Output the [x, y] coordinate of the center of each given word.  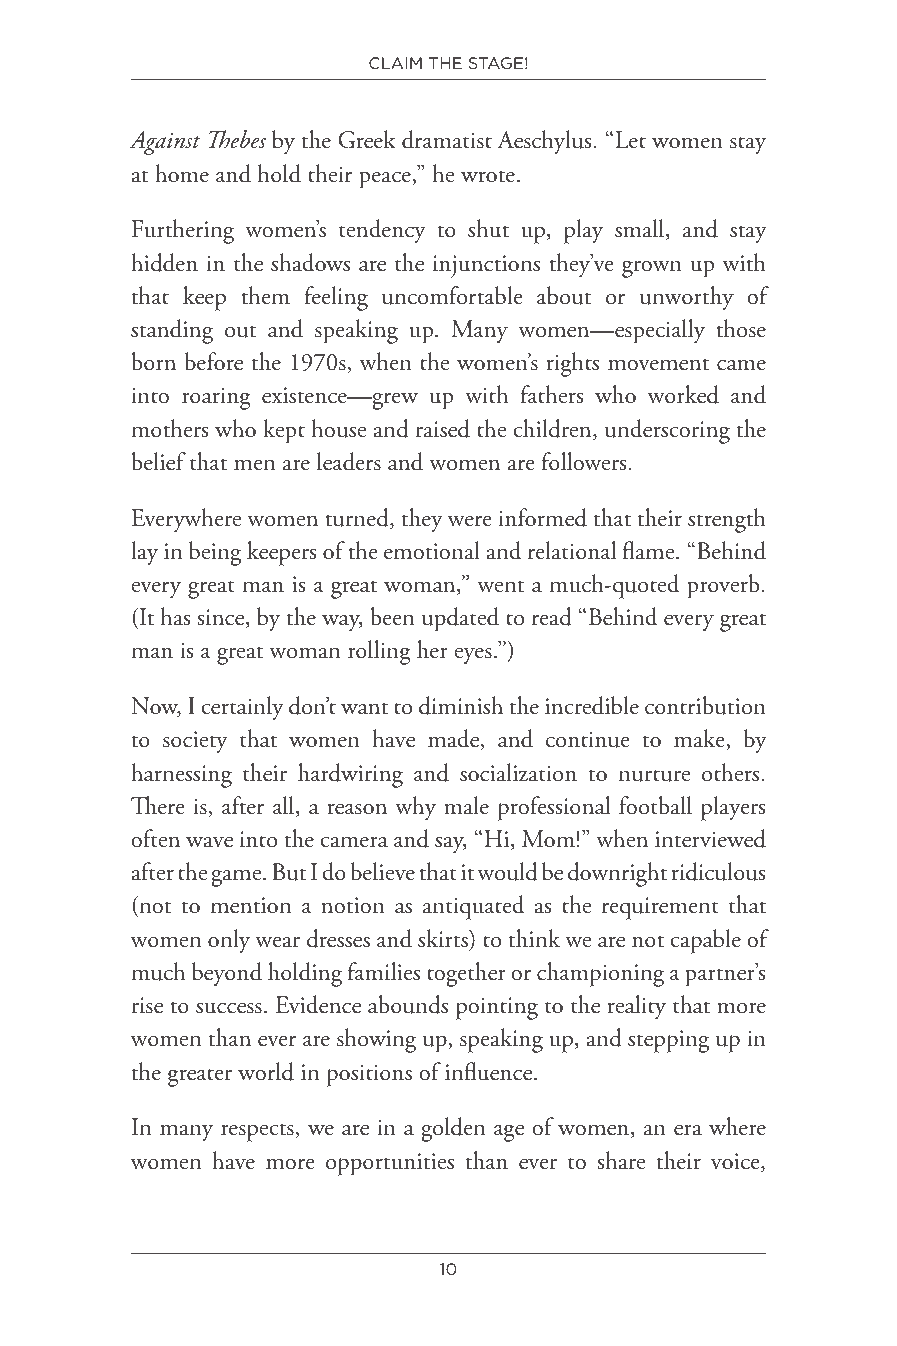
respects [258, 1132]
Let [630, 140]
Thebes [237, 139]
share [621, 1160]
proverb [724, 586]
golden [453, 1129]
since [222, 618]
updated [460, 619]
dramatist [447, 139]
